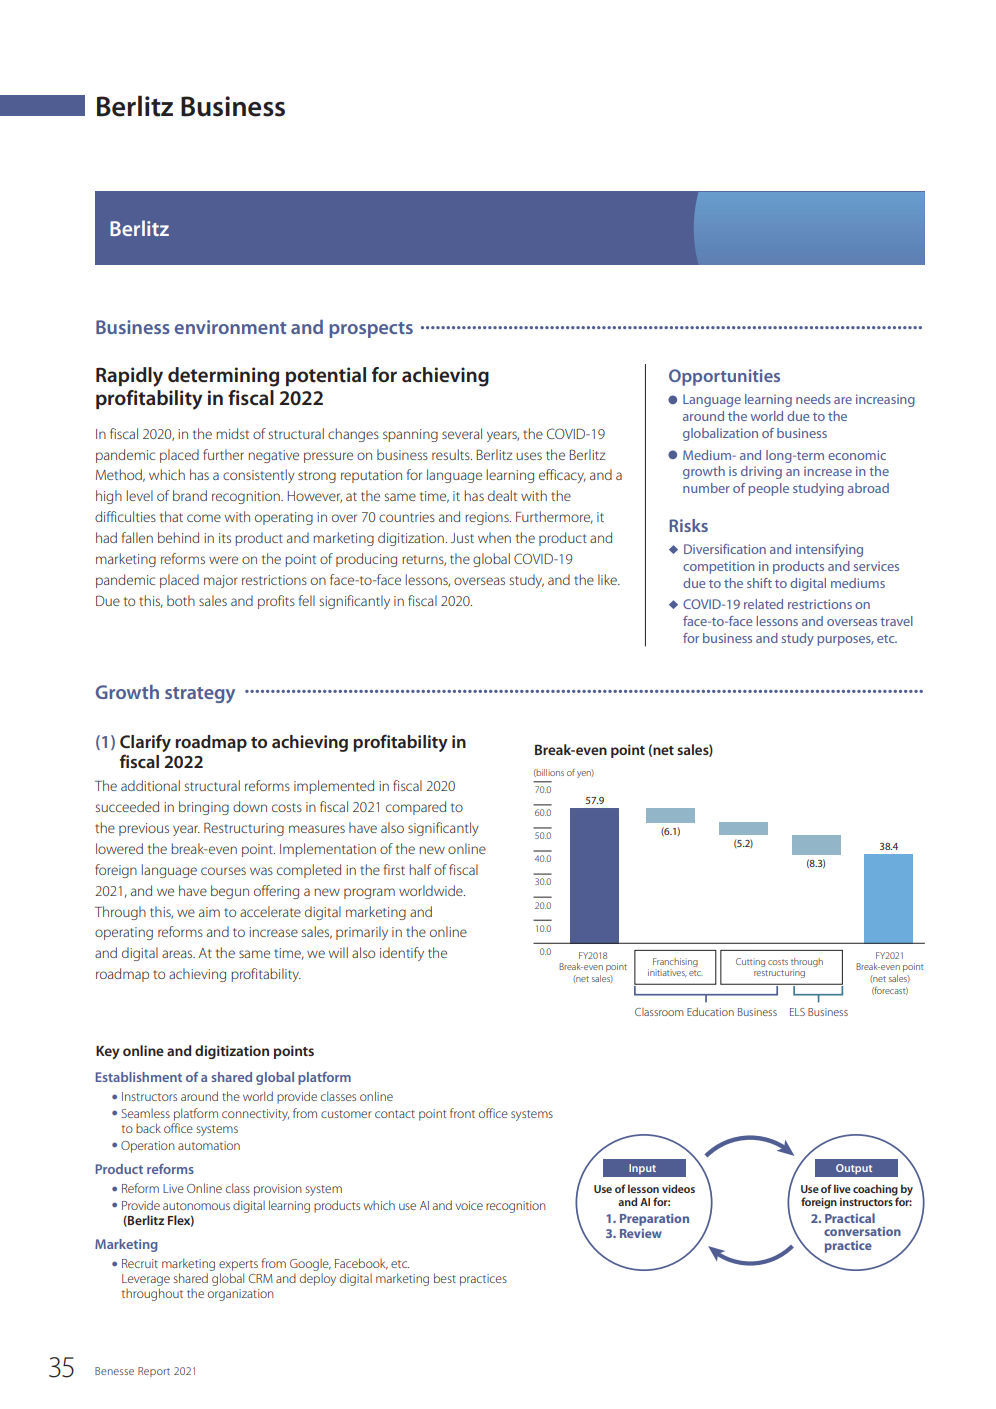 The height and width of the page is (1409, 996). I want to click on compared, so click(416, 808).
